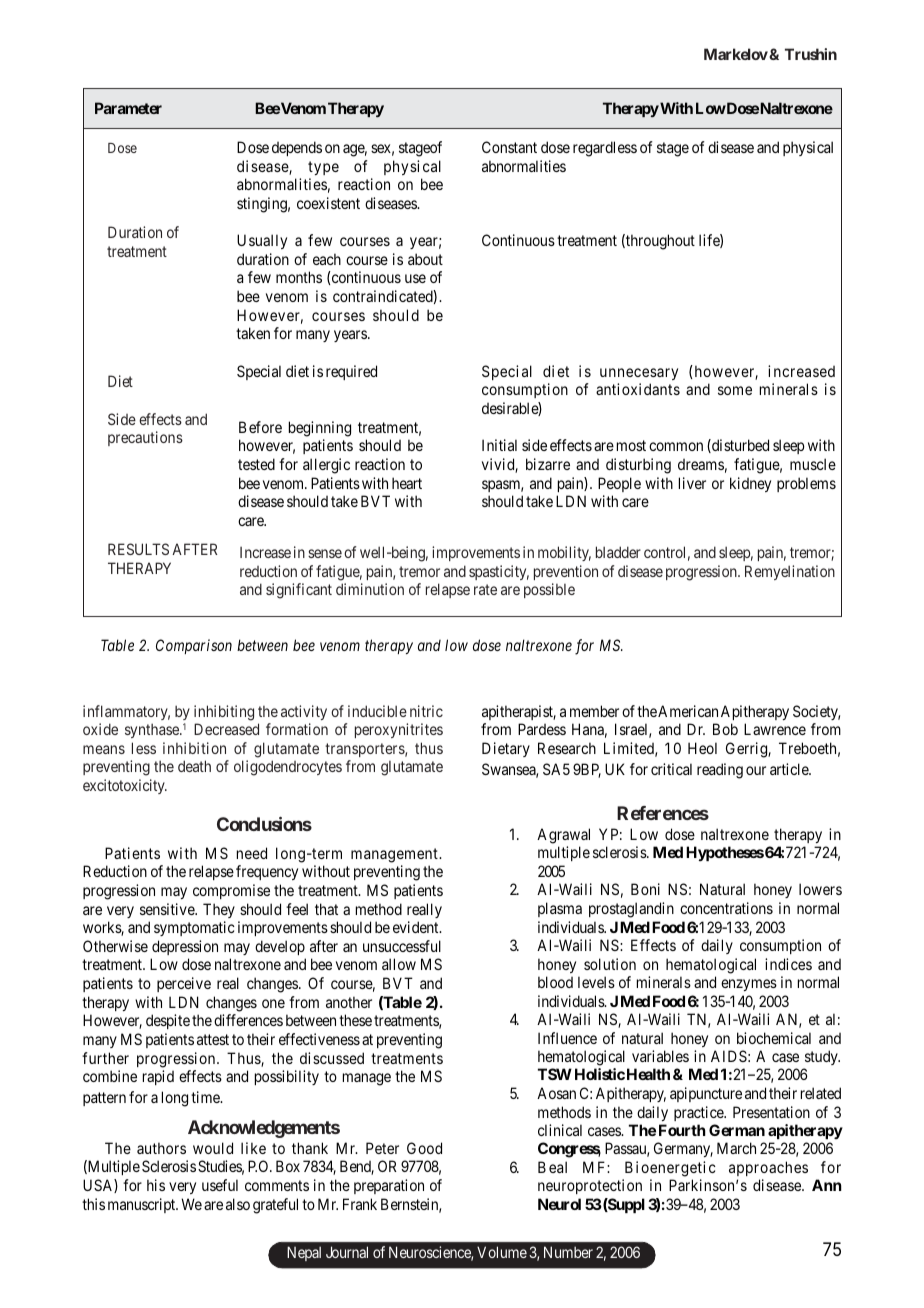  Describe the element at coordinates (389, 1186) in the image. I see `preparation` at that location.
